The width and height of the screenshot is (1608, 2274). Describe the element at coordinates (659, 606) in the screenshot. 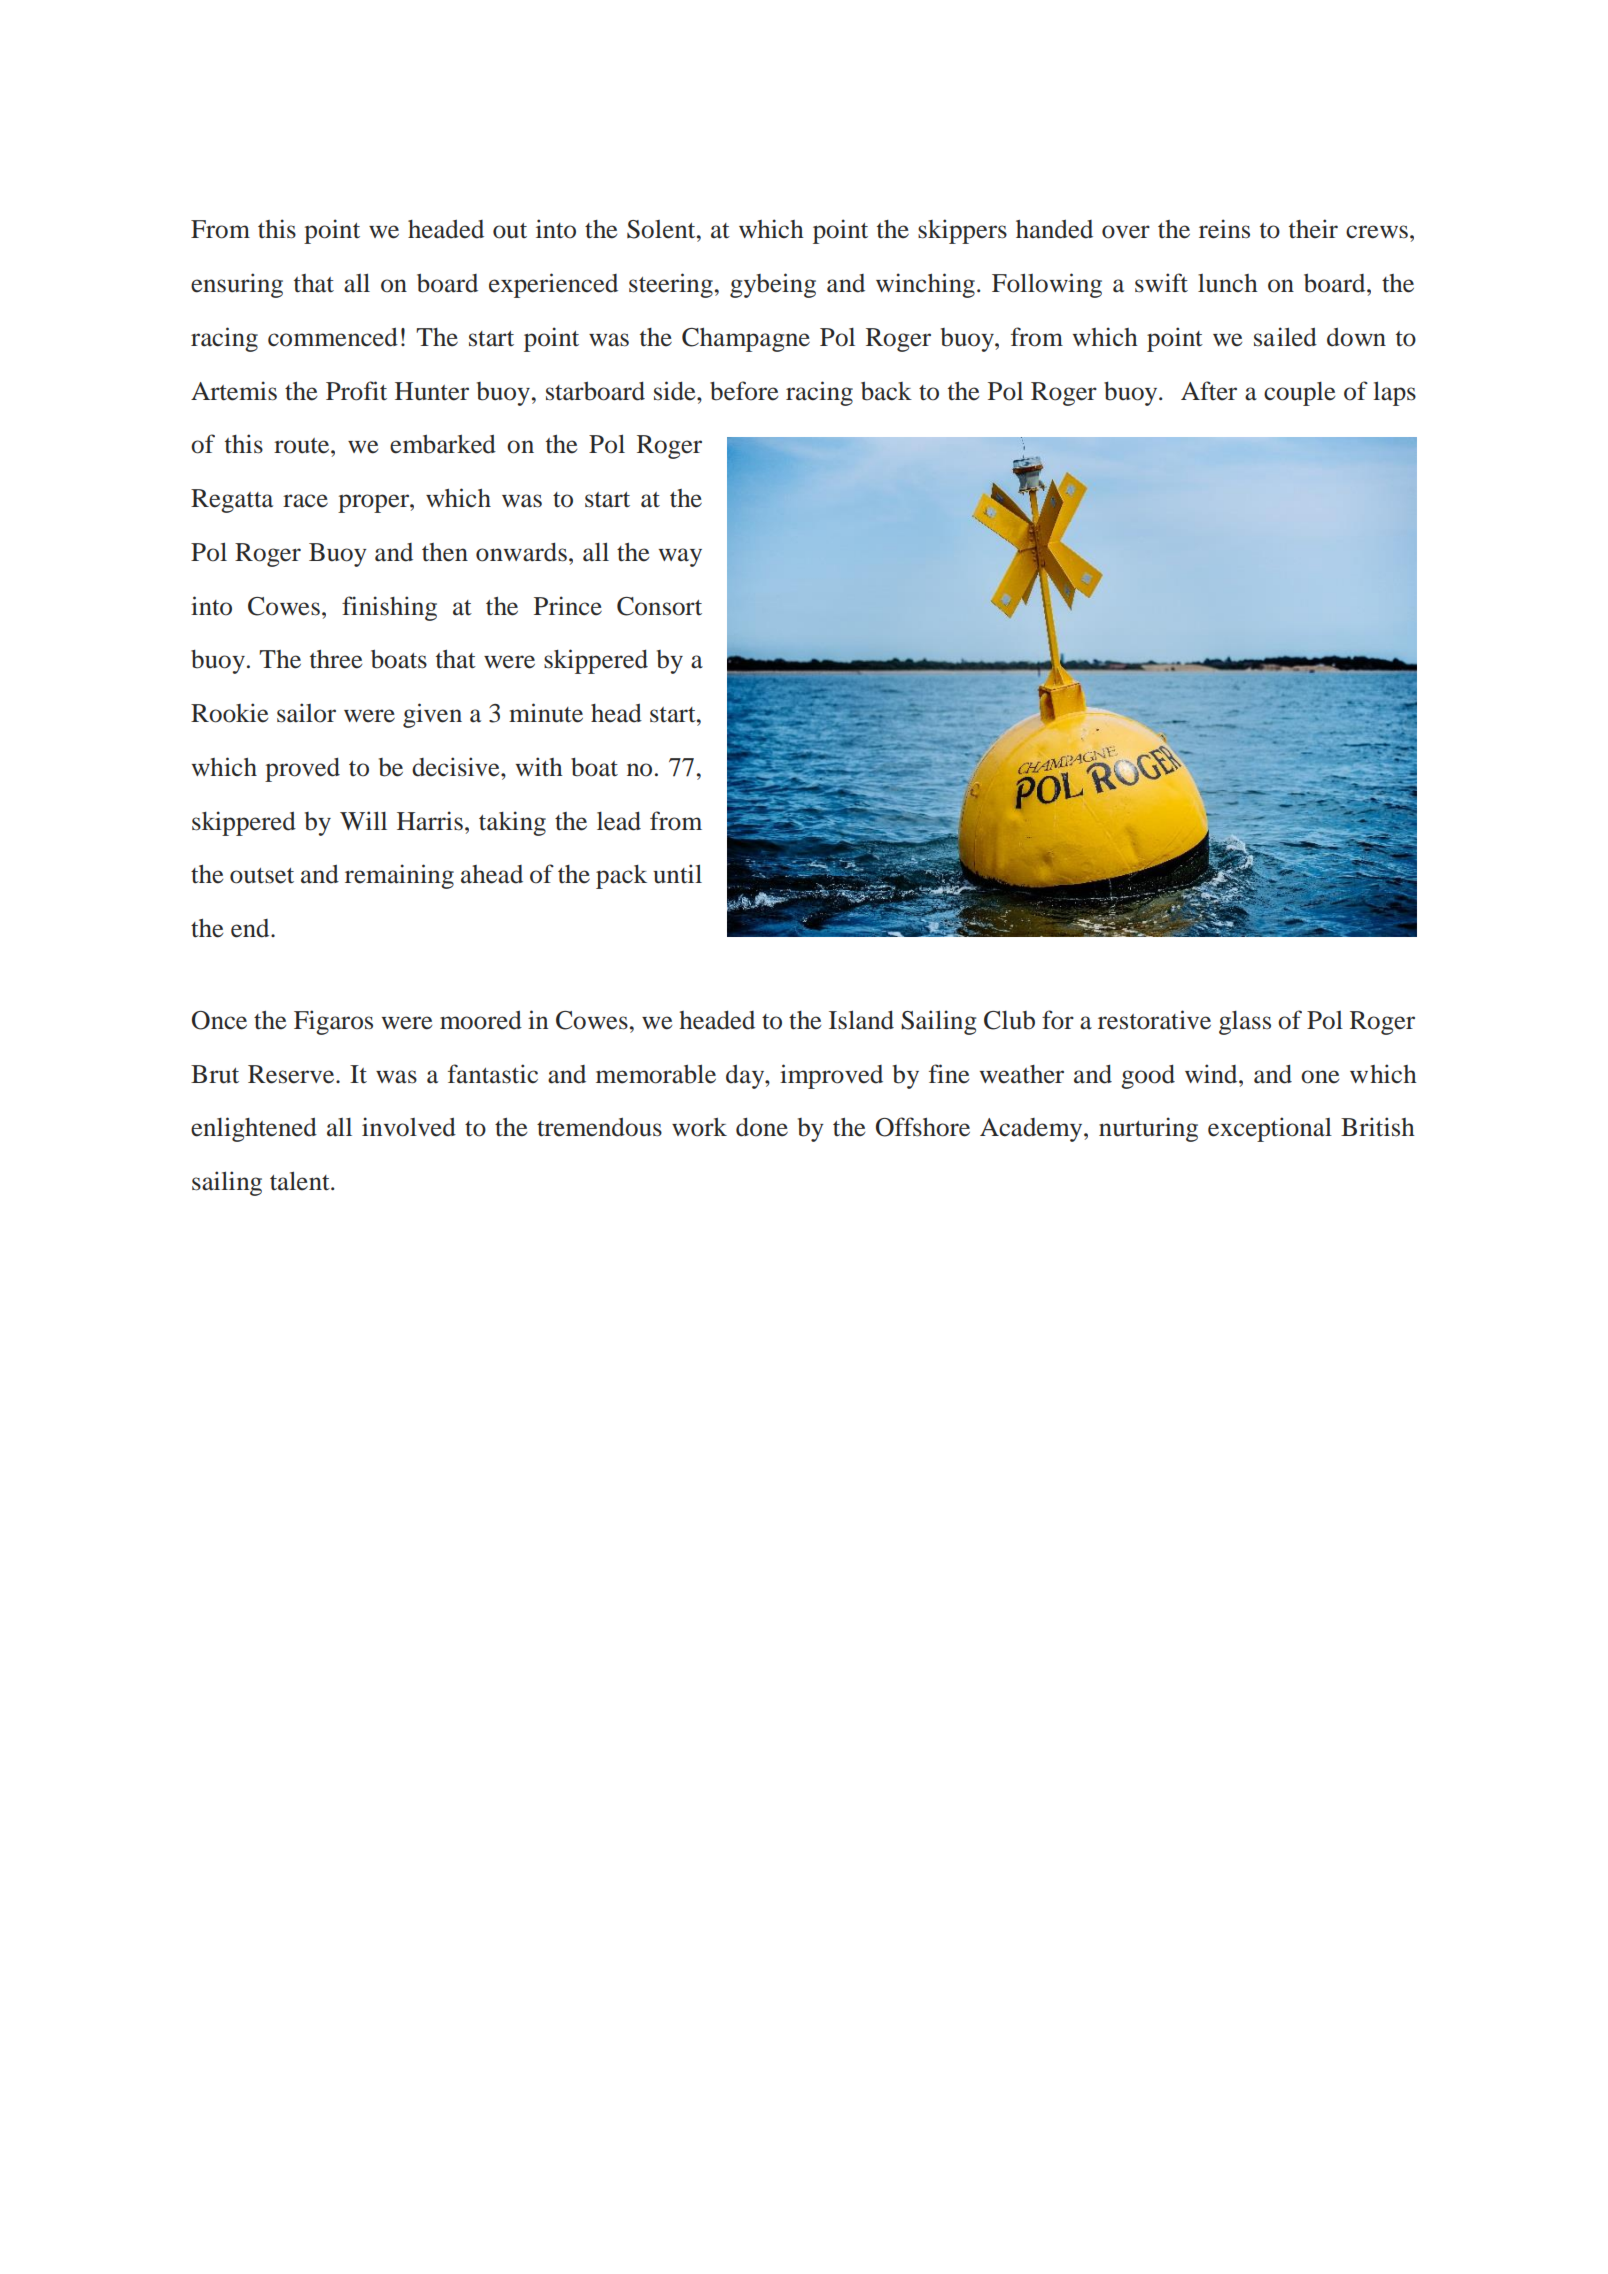

I see `Consort` at that location.
